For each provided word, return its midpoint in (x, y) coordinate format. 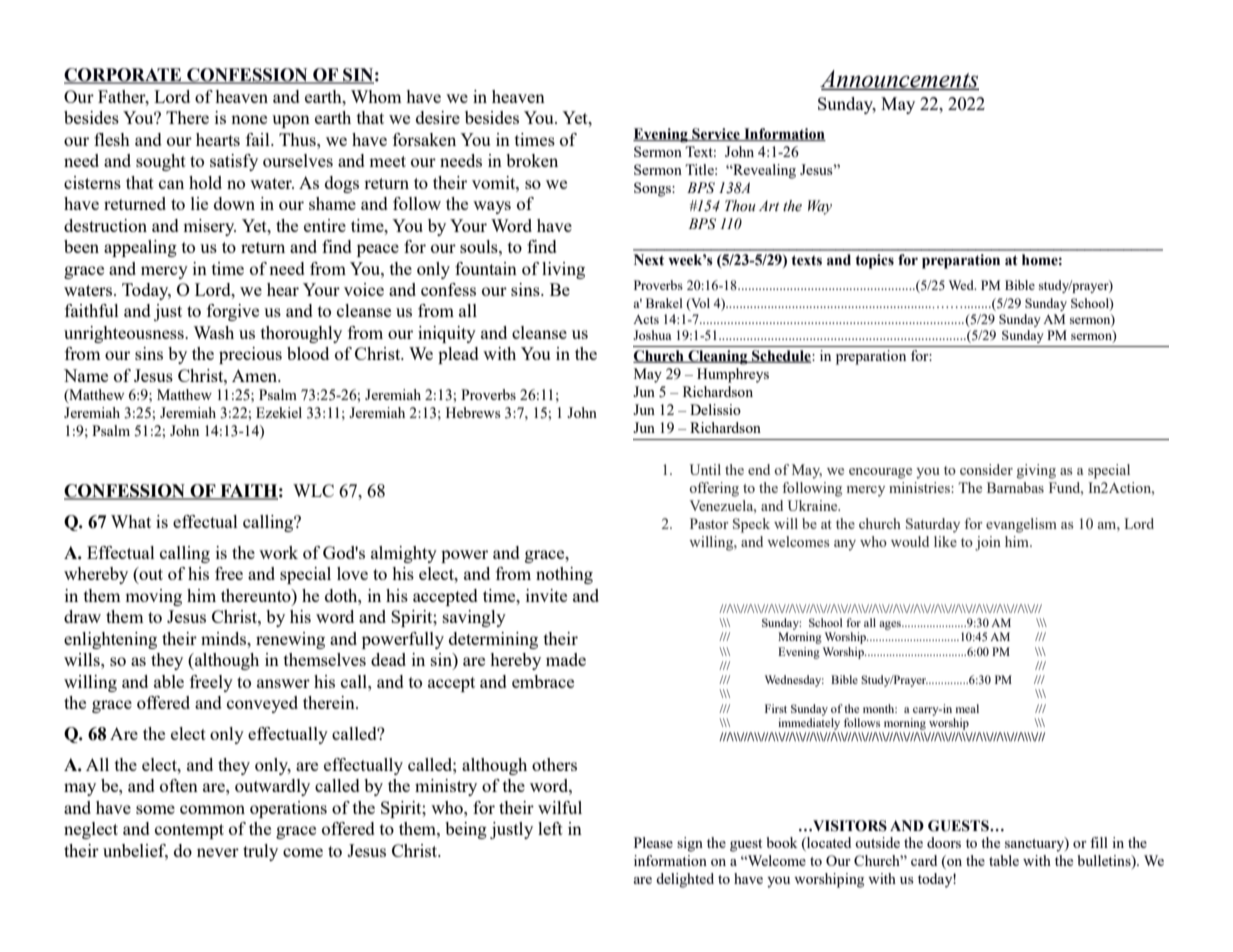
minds (224, 638)
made (566, 659)
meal (967, 708)
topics (874, 261)
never (218, 852)
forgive (233, 312)
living (563, 270)
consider (986, 469)
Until (705, 469)
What (131, 521)
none (249, 119)
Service (716, 134)
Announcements (899, 80)
